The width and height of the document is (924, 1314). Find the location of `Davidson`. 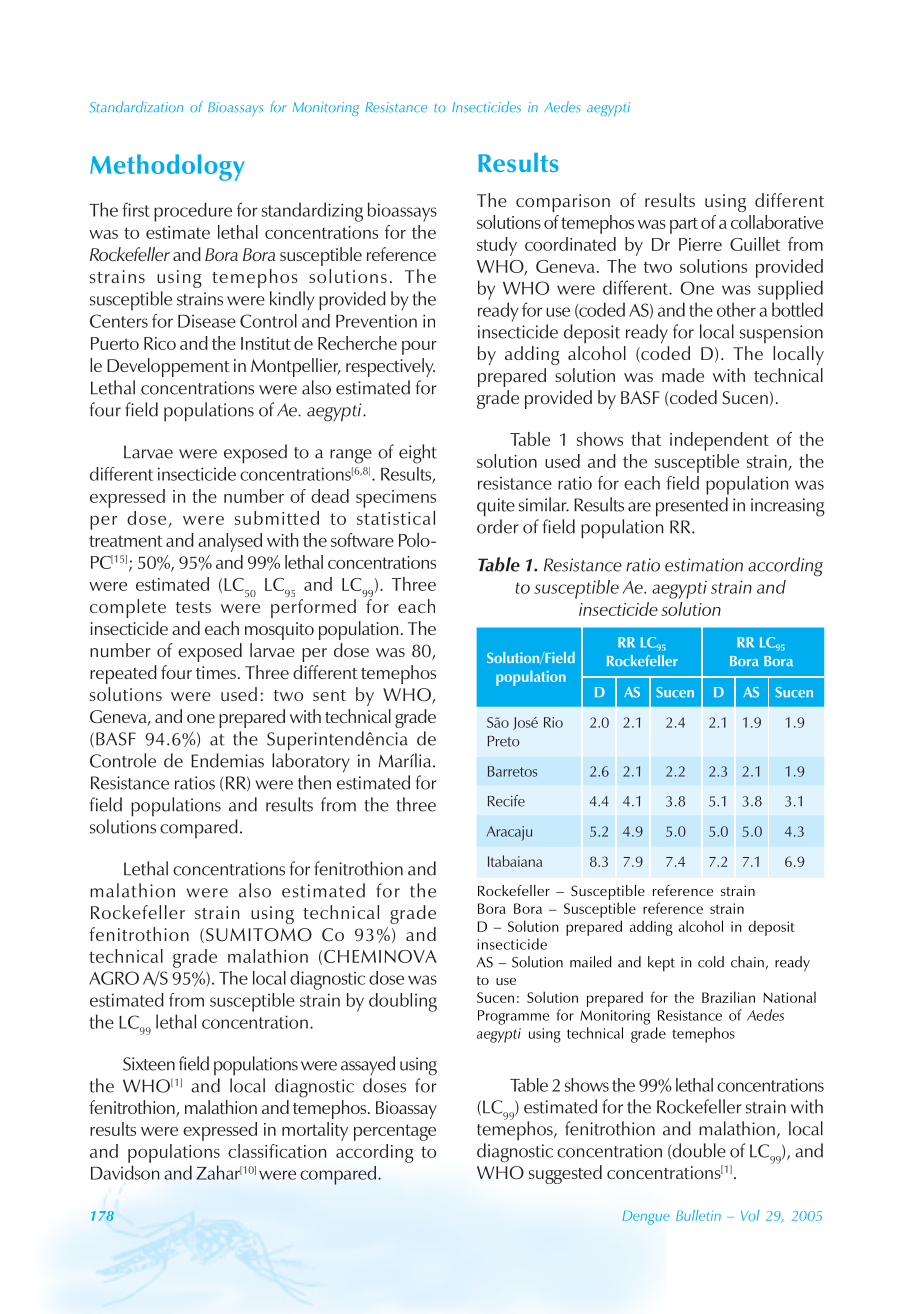

Davidson is located at coordinates (125, 1172).
